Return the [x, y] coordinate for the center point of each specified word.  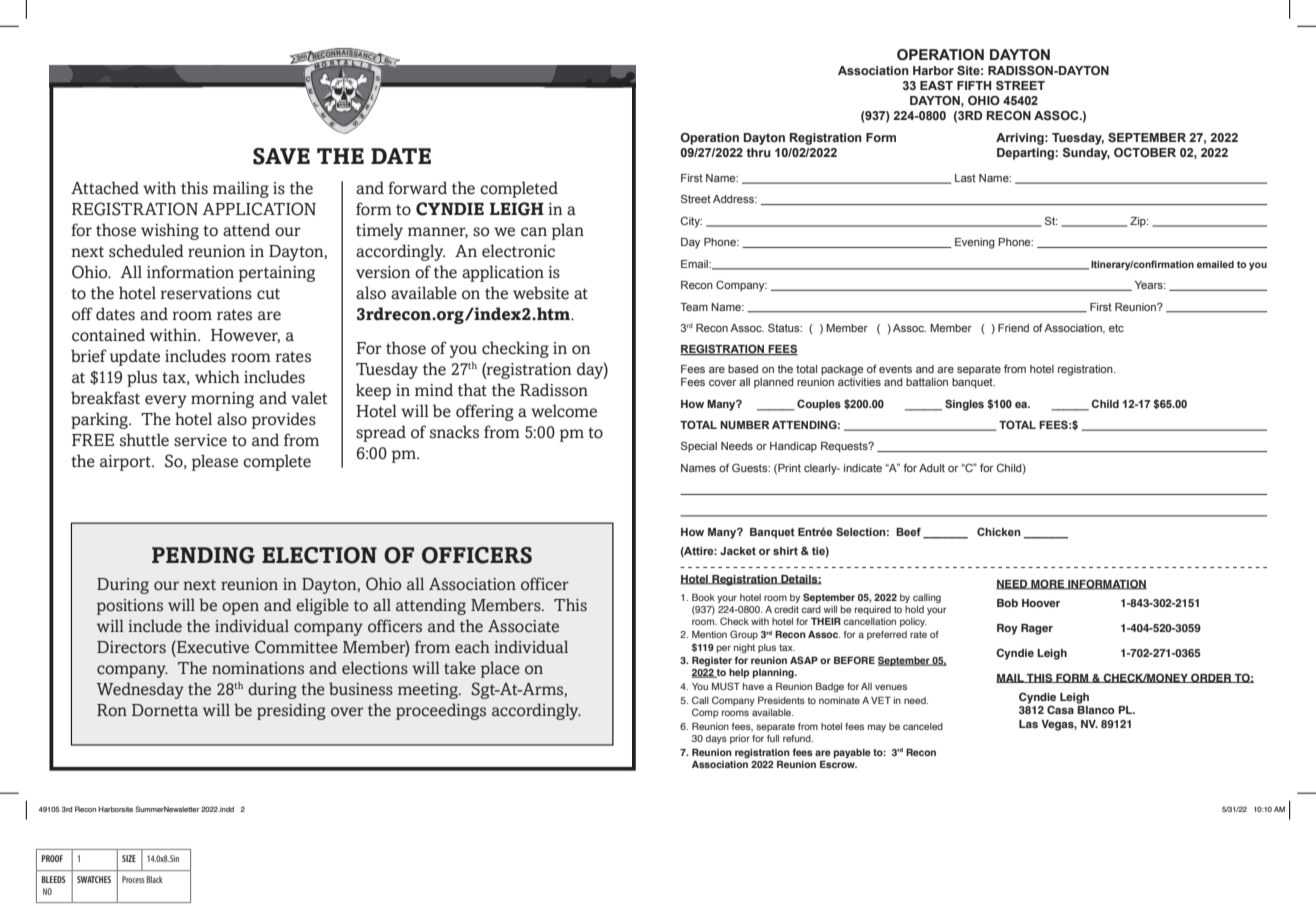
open [240, 608]
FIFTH [974, 85]
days [716, 739]
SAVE [281, 156]
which [217, 377]
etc [1116, 328]
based [743, 369]
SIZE [129, 858]
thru [759, 152]
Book [703, 597]
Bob [1007, 603]
